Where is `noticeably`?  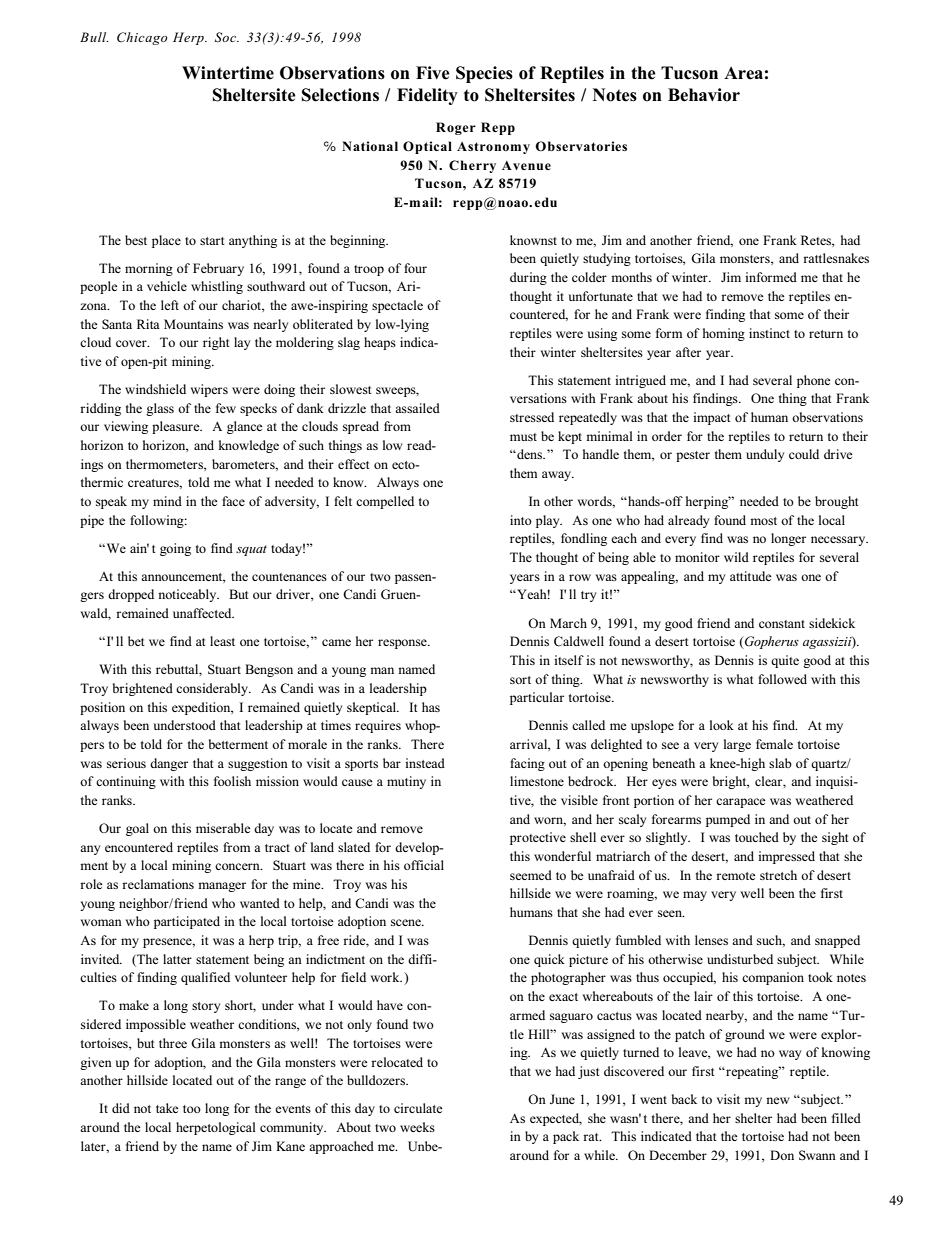 noticeably is located at coordinates (188, 595).
